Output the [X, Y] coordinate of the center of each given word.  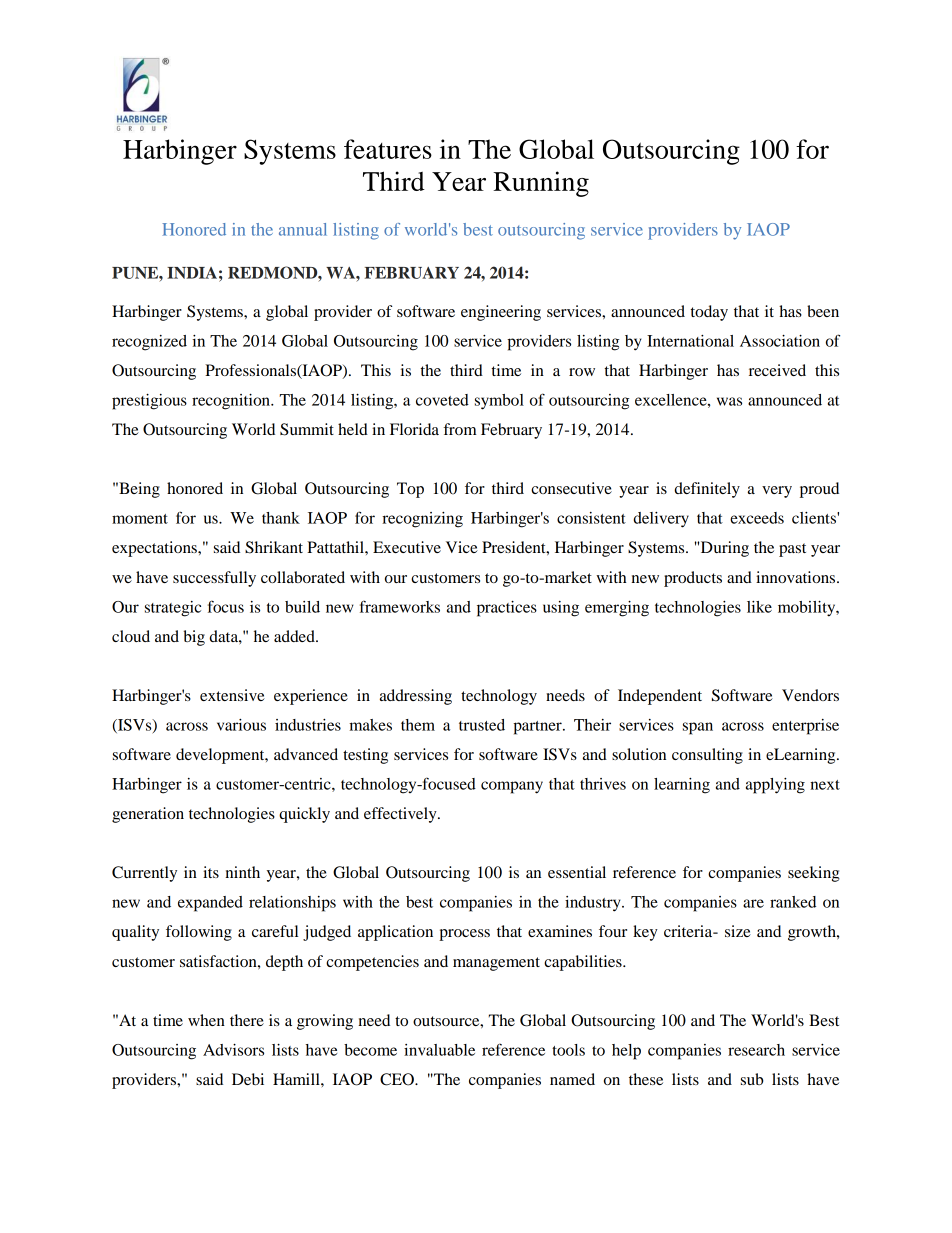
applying [775, 786]
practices [507, 609]
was [729, 401]
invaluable [439, 1050]
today [709, 313]
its [211, 872]
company [512, 787]
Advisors [233, 1050]
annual [303, 229]
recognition [232, 402]
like [759, 607]
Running [541, 184]
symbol [499, 402]
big [194, 638]
